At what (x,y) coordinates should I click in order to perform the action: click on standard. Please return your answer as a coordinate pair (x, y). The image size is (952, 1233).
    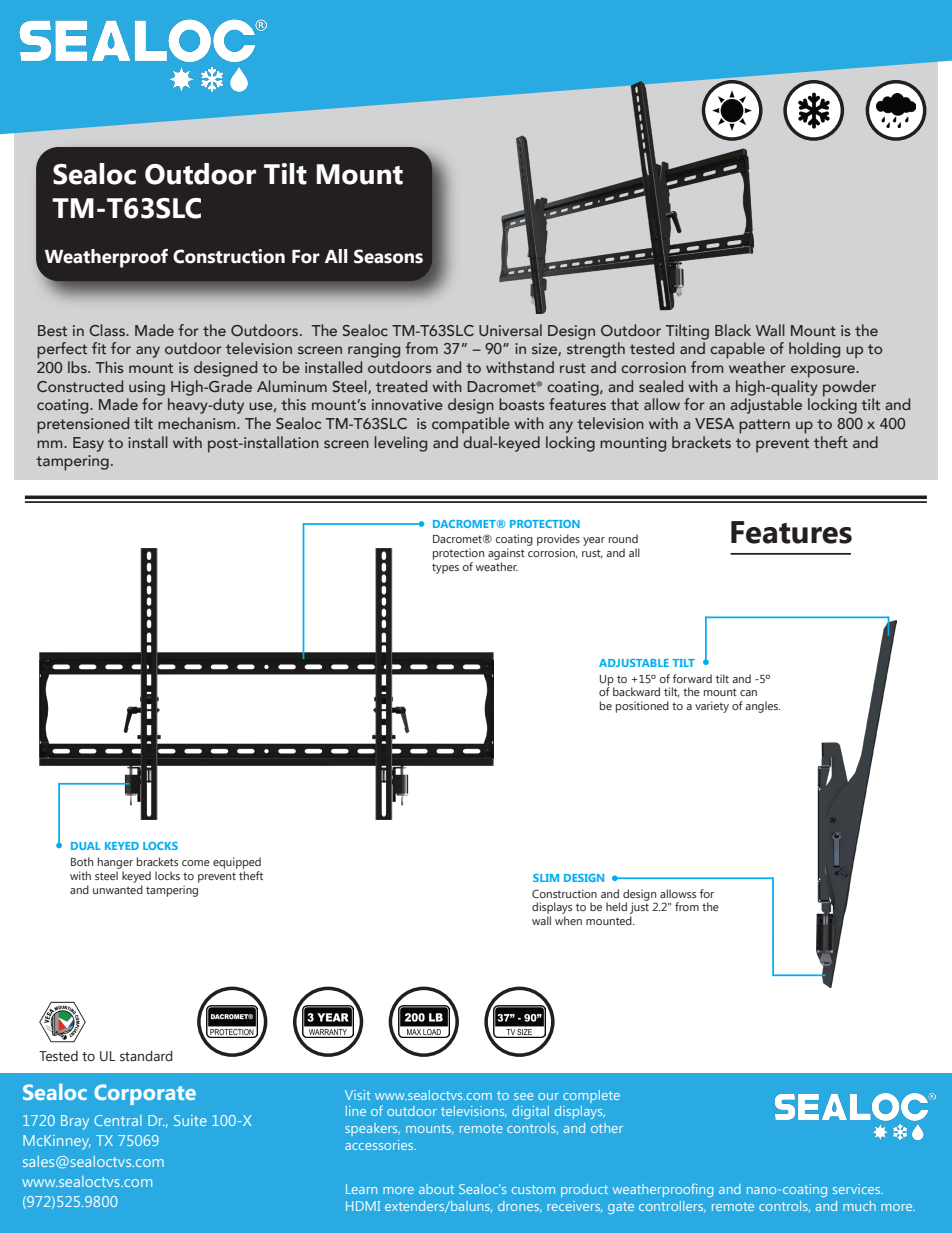
    Looking at the image, I should click on (146, 1055).
